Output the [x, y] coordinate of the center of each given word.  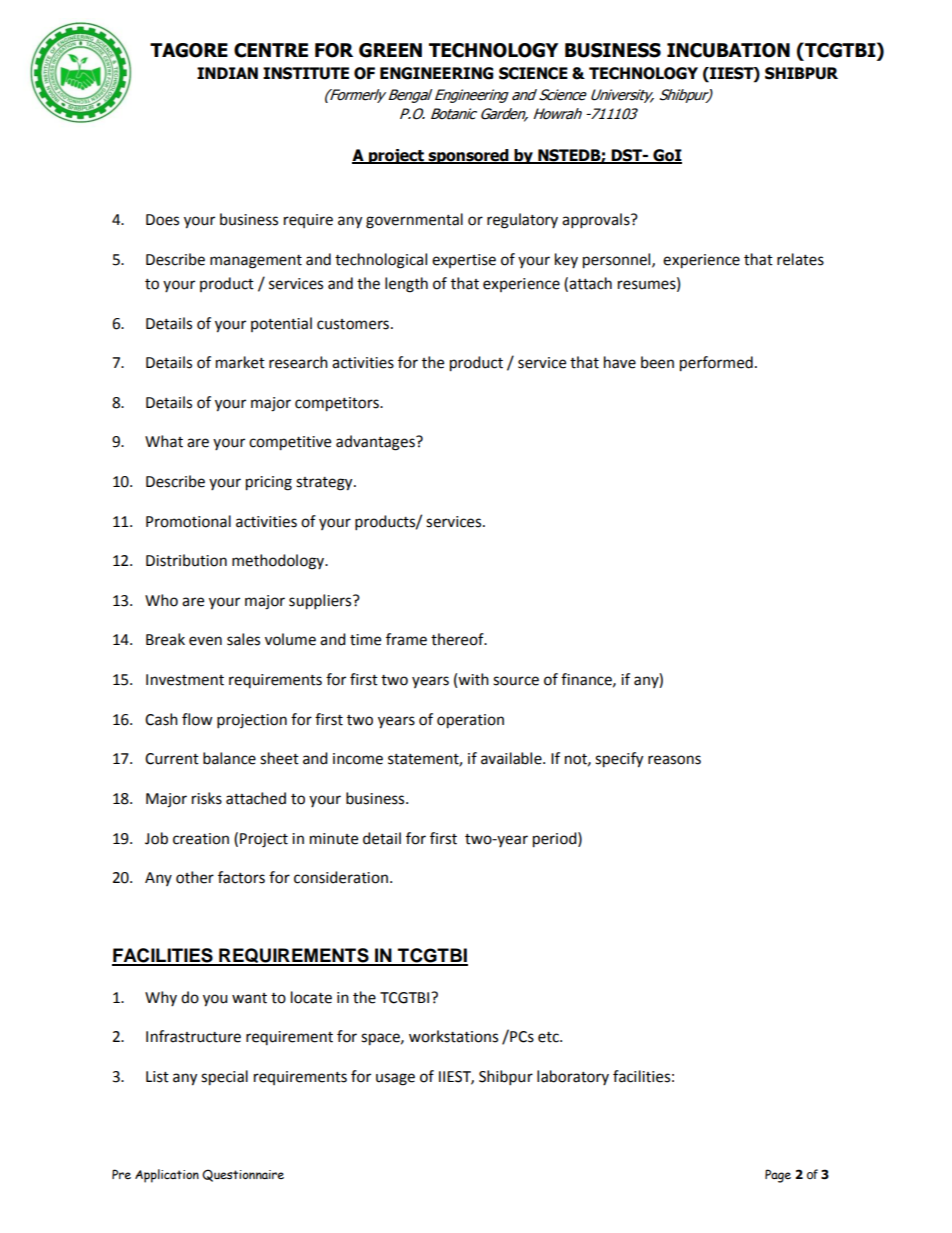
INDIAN [227, 73]
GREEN [390, 50]
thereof [458, 639]
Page [778, 1176]
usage [395, 1079]
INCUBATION [728, 50]
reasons [674, 760]
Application [167, 1176]
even [205, 641]
